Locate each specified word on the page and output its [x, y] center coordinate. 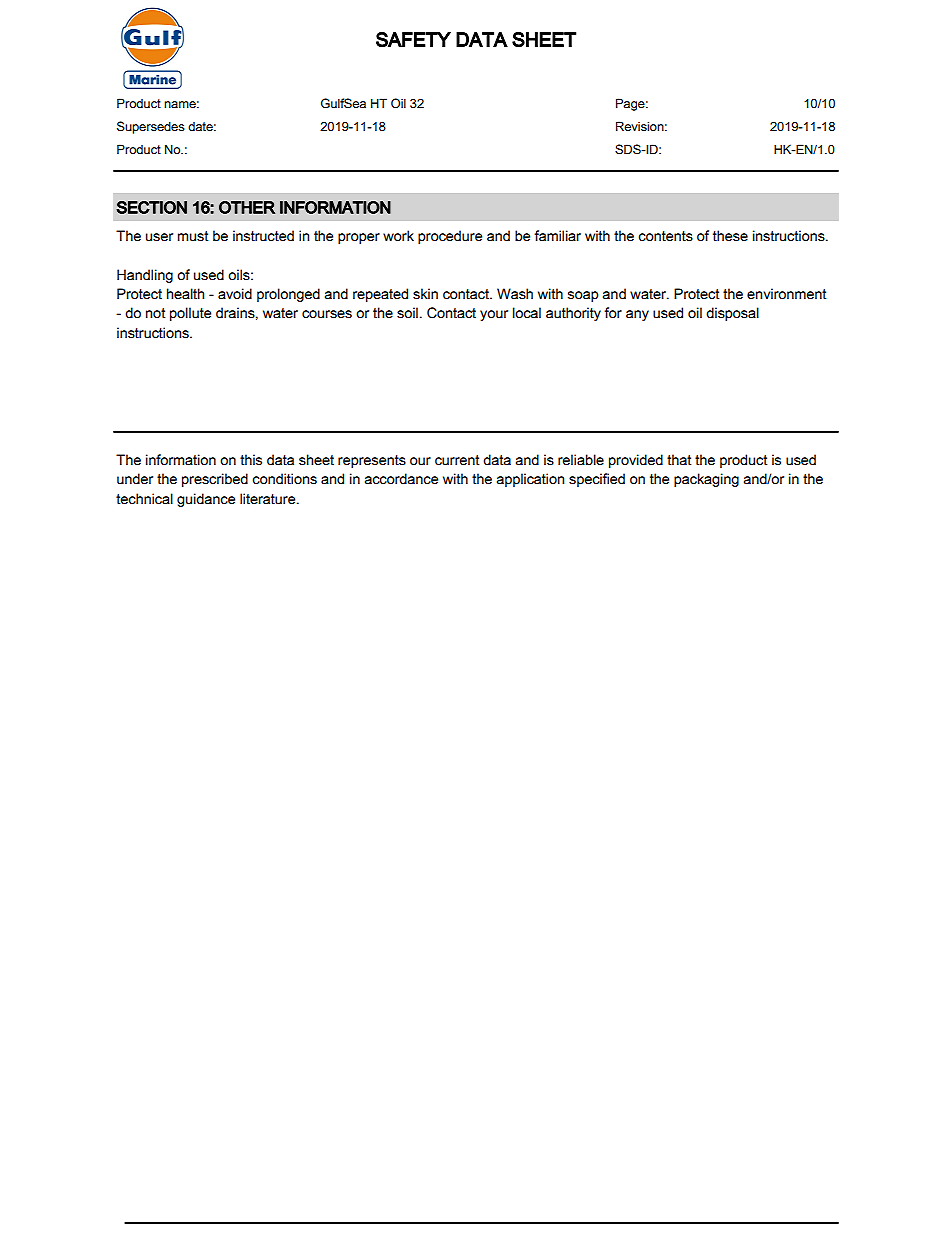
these [730, 236]
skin [425, 294]
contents [665, 236]
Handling [145, 276]
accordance [401, 479]
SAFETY [413, 39]
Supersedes [151, 127]
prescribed [215, 480]
